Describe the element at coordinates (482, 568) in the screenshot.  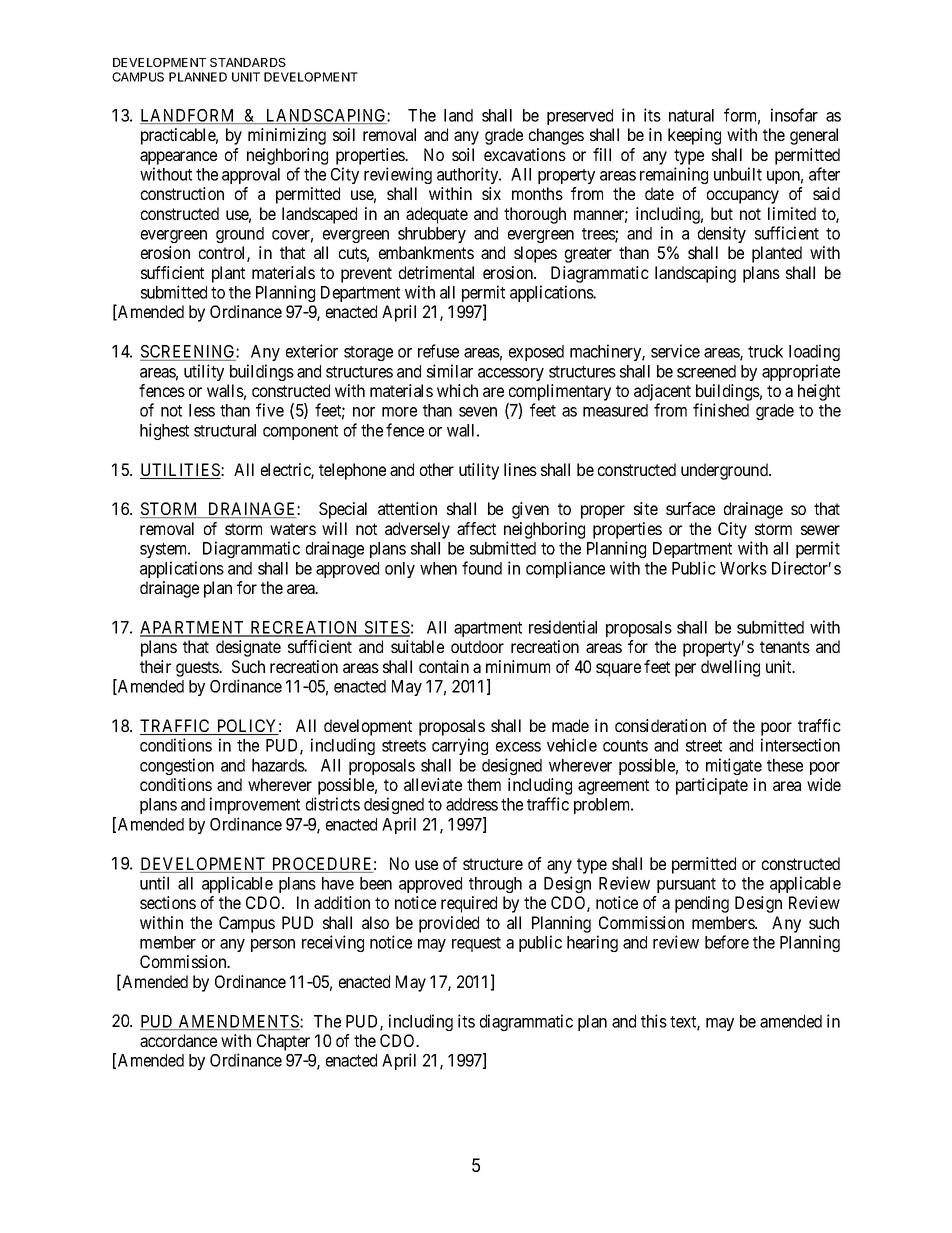
I see `found` at that location.
